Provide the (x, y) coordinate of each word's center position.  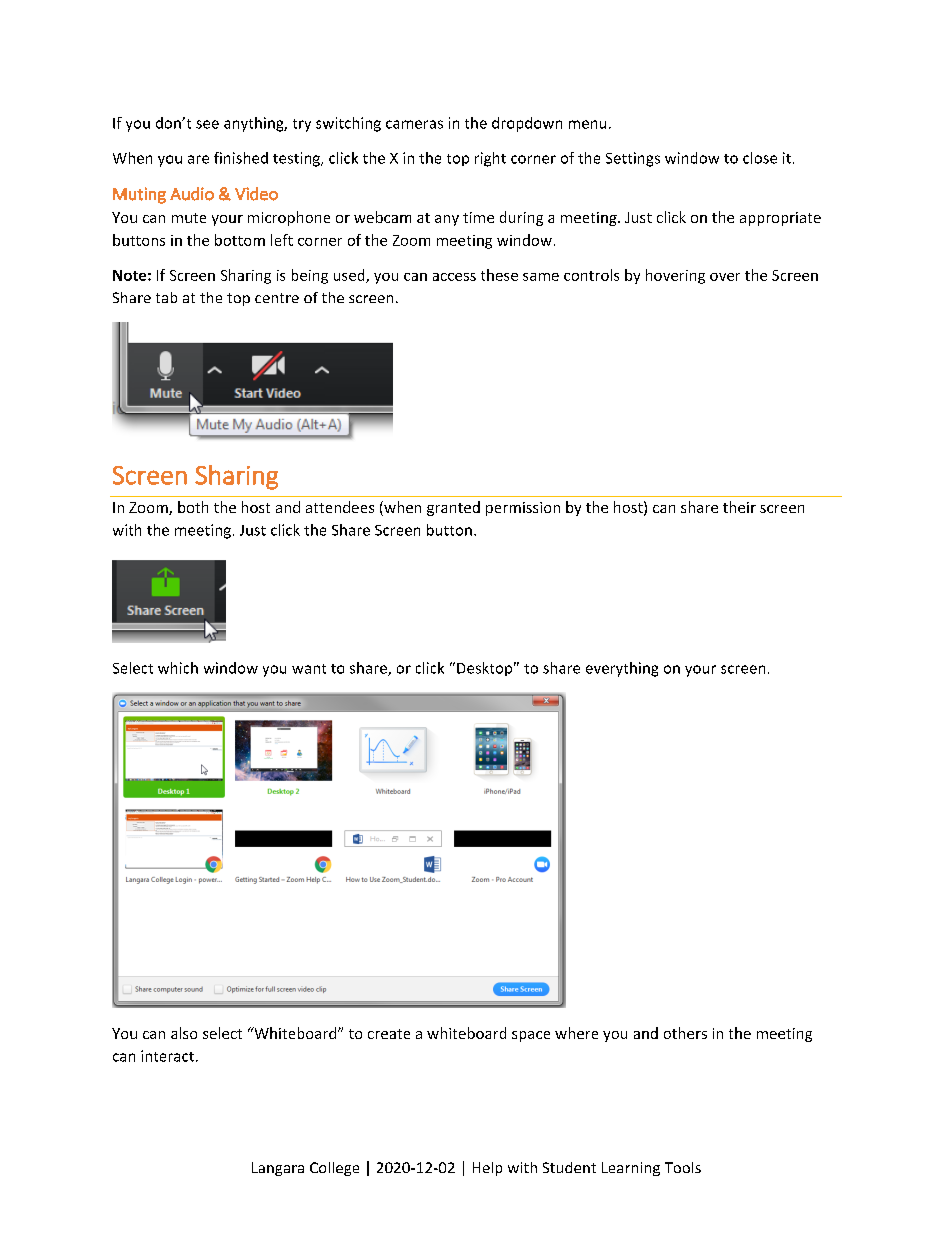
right (490, 159)
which (178, 668)
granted (453, 508)
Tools (683, 1167)
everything (622, 669)
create (389, 1034)
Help (487, 1169)
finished (241, 158)
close (760, 158)
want (309, 669)
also (184, 1033)
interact (167, 1056)
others (685, 1033)
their (739, 507)
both (193, 507)
